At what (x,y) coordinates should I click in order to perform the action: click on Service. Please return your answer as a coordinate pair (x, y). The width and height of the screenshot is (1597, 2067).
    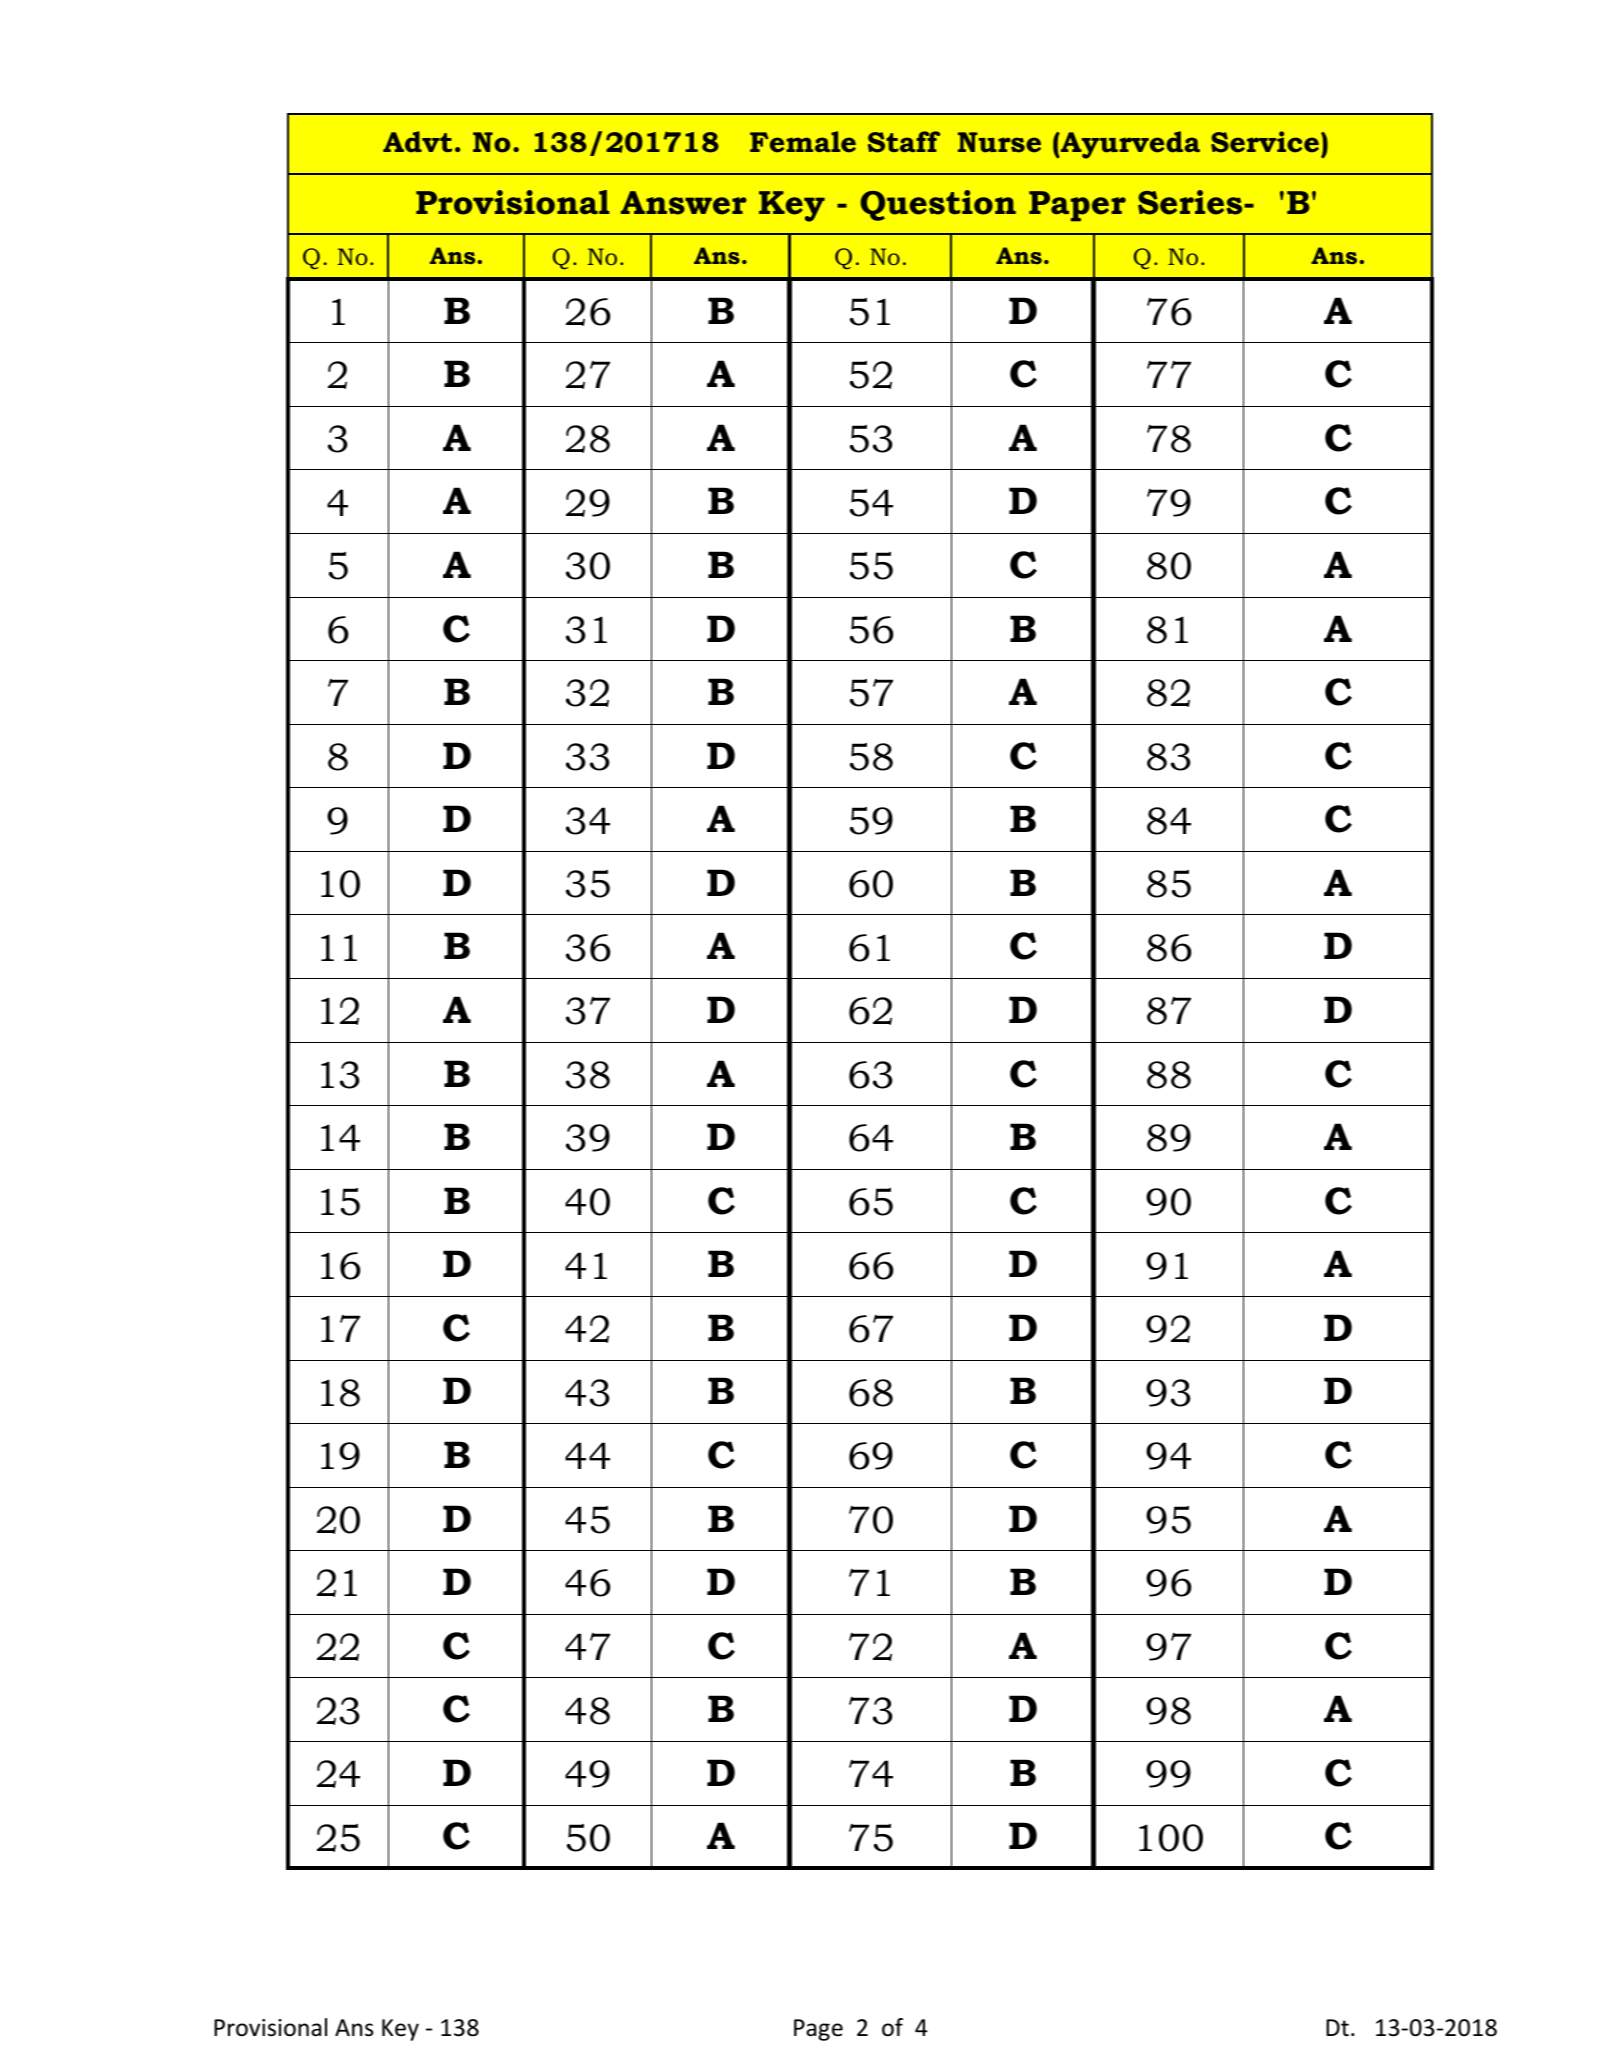
    Looking at the image, I should click on (1265, 142).
